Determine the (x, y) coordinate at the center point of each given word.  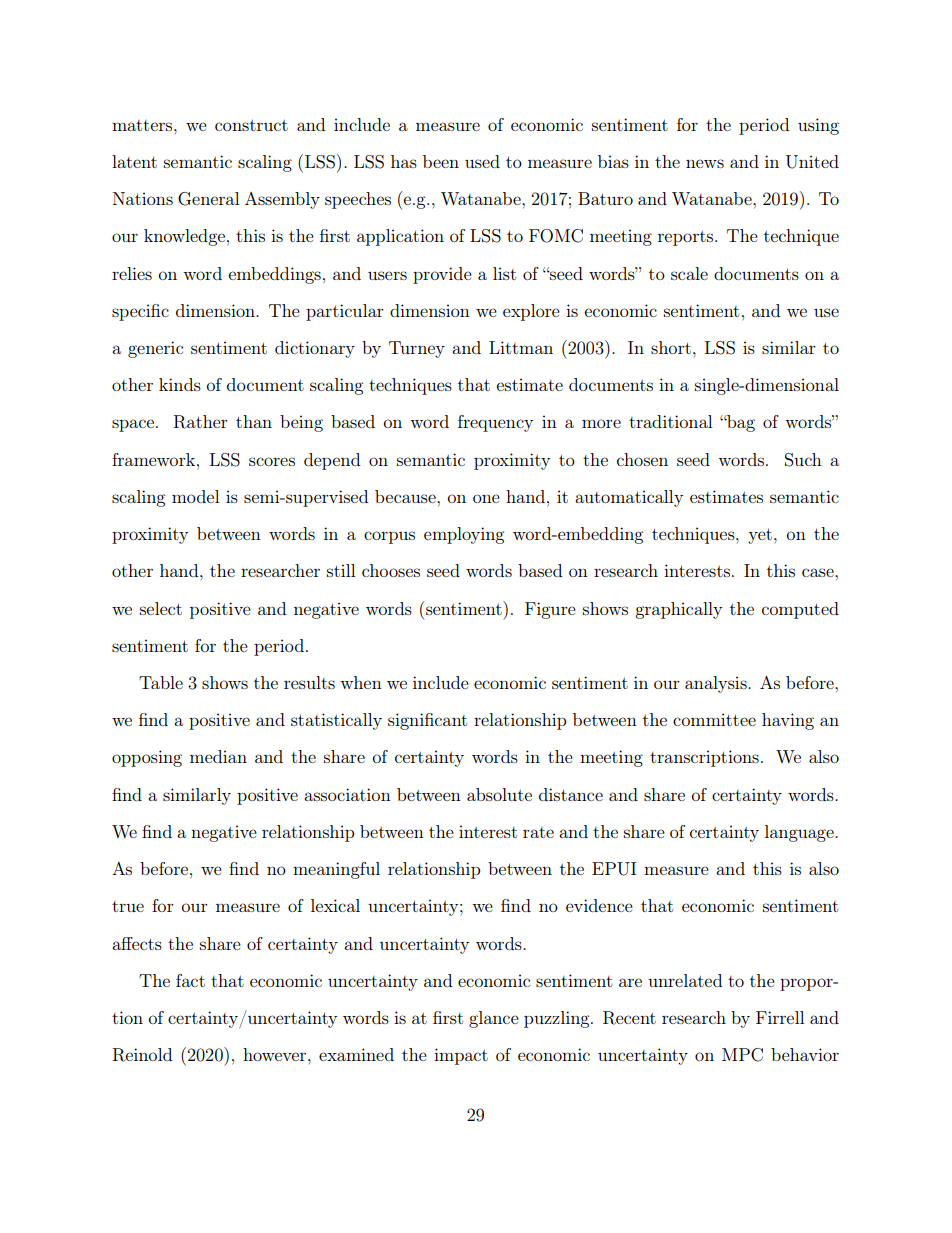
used (482, 161)
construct (251, 125)
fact (190, 980)
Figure (550, 610)
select (161, 608)
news (705, 163)
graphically (678, 610)
